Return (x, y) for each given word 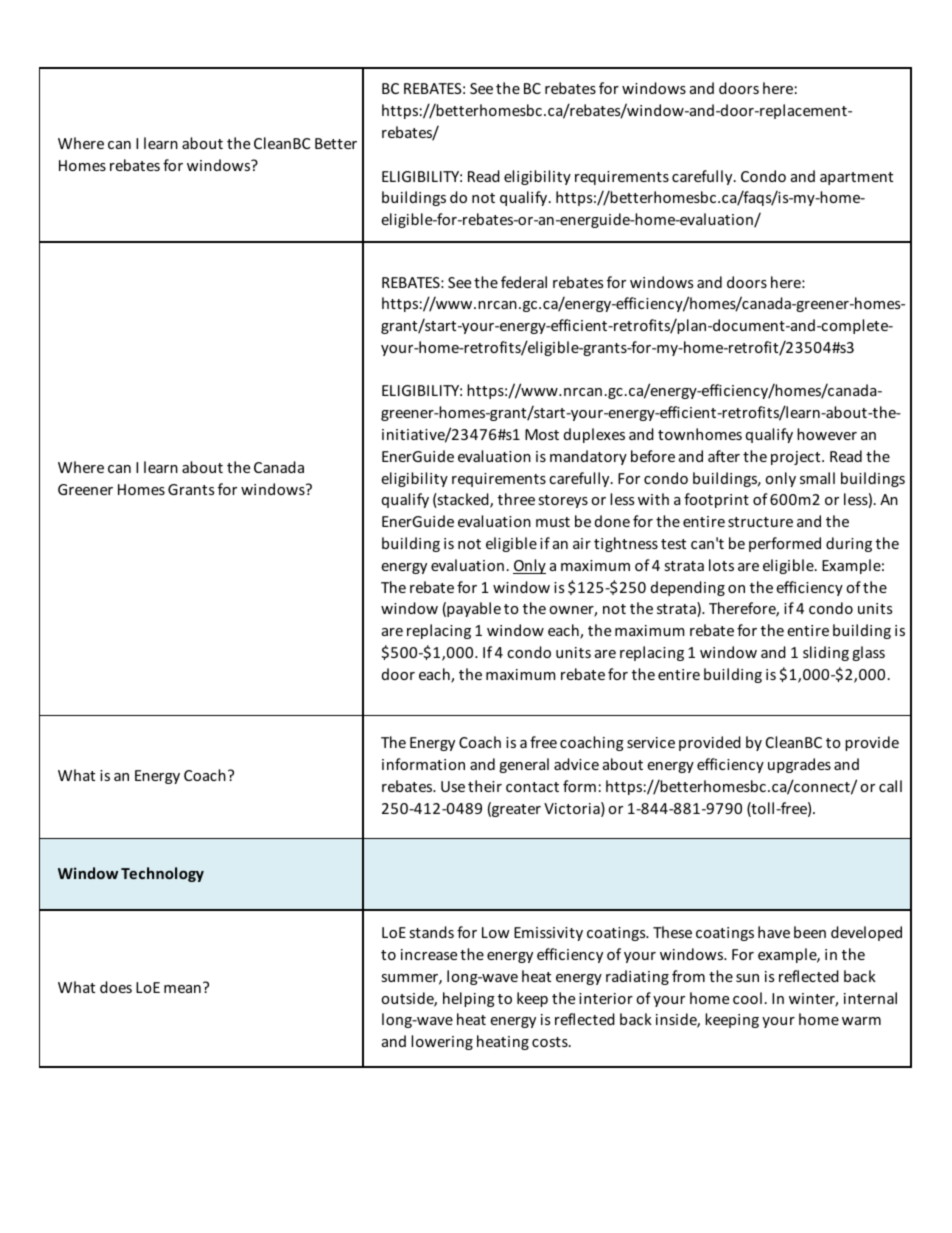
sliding (826, 653)
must (553, 522)
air (582, 543)
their (485, 786)
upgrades (799, 765)
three (516, 499)
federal (524, 282)
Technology (162, 874)
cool (747, 998)
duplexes (594, 435)
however (827, 434)
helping (469, 999)
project (797, 458)
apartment (856, 178)
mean (182, 989)
